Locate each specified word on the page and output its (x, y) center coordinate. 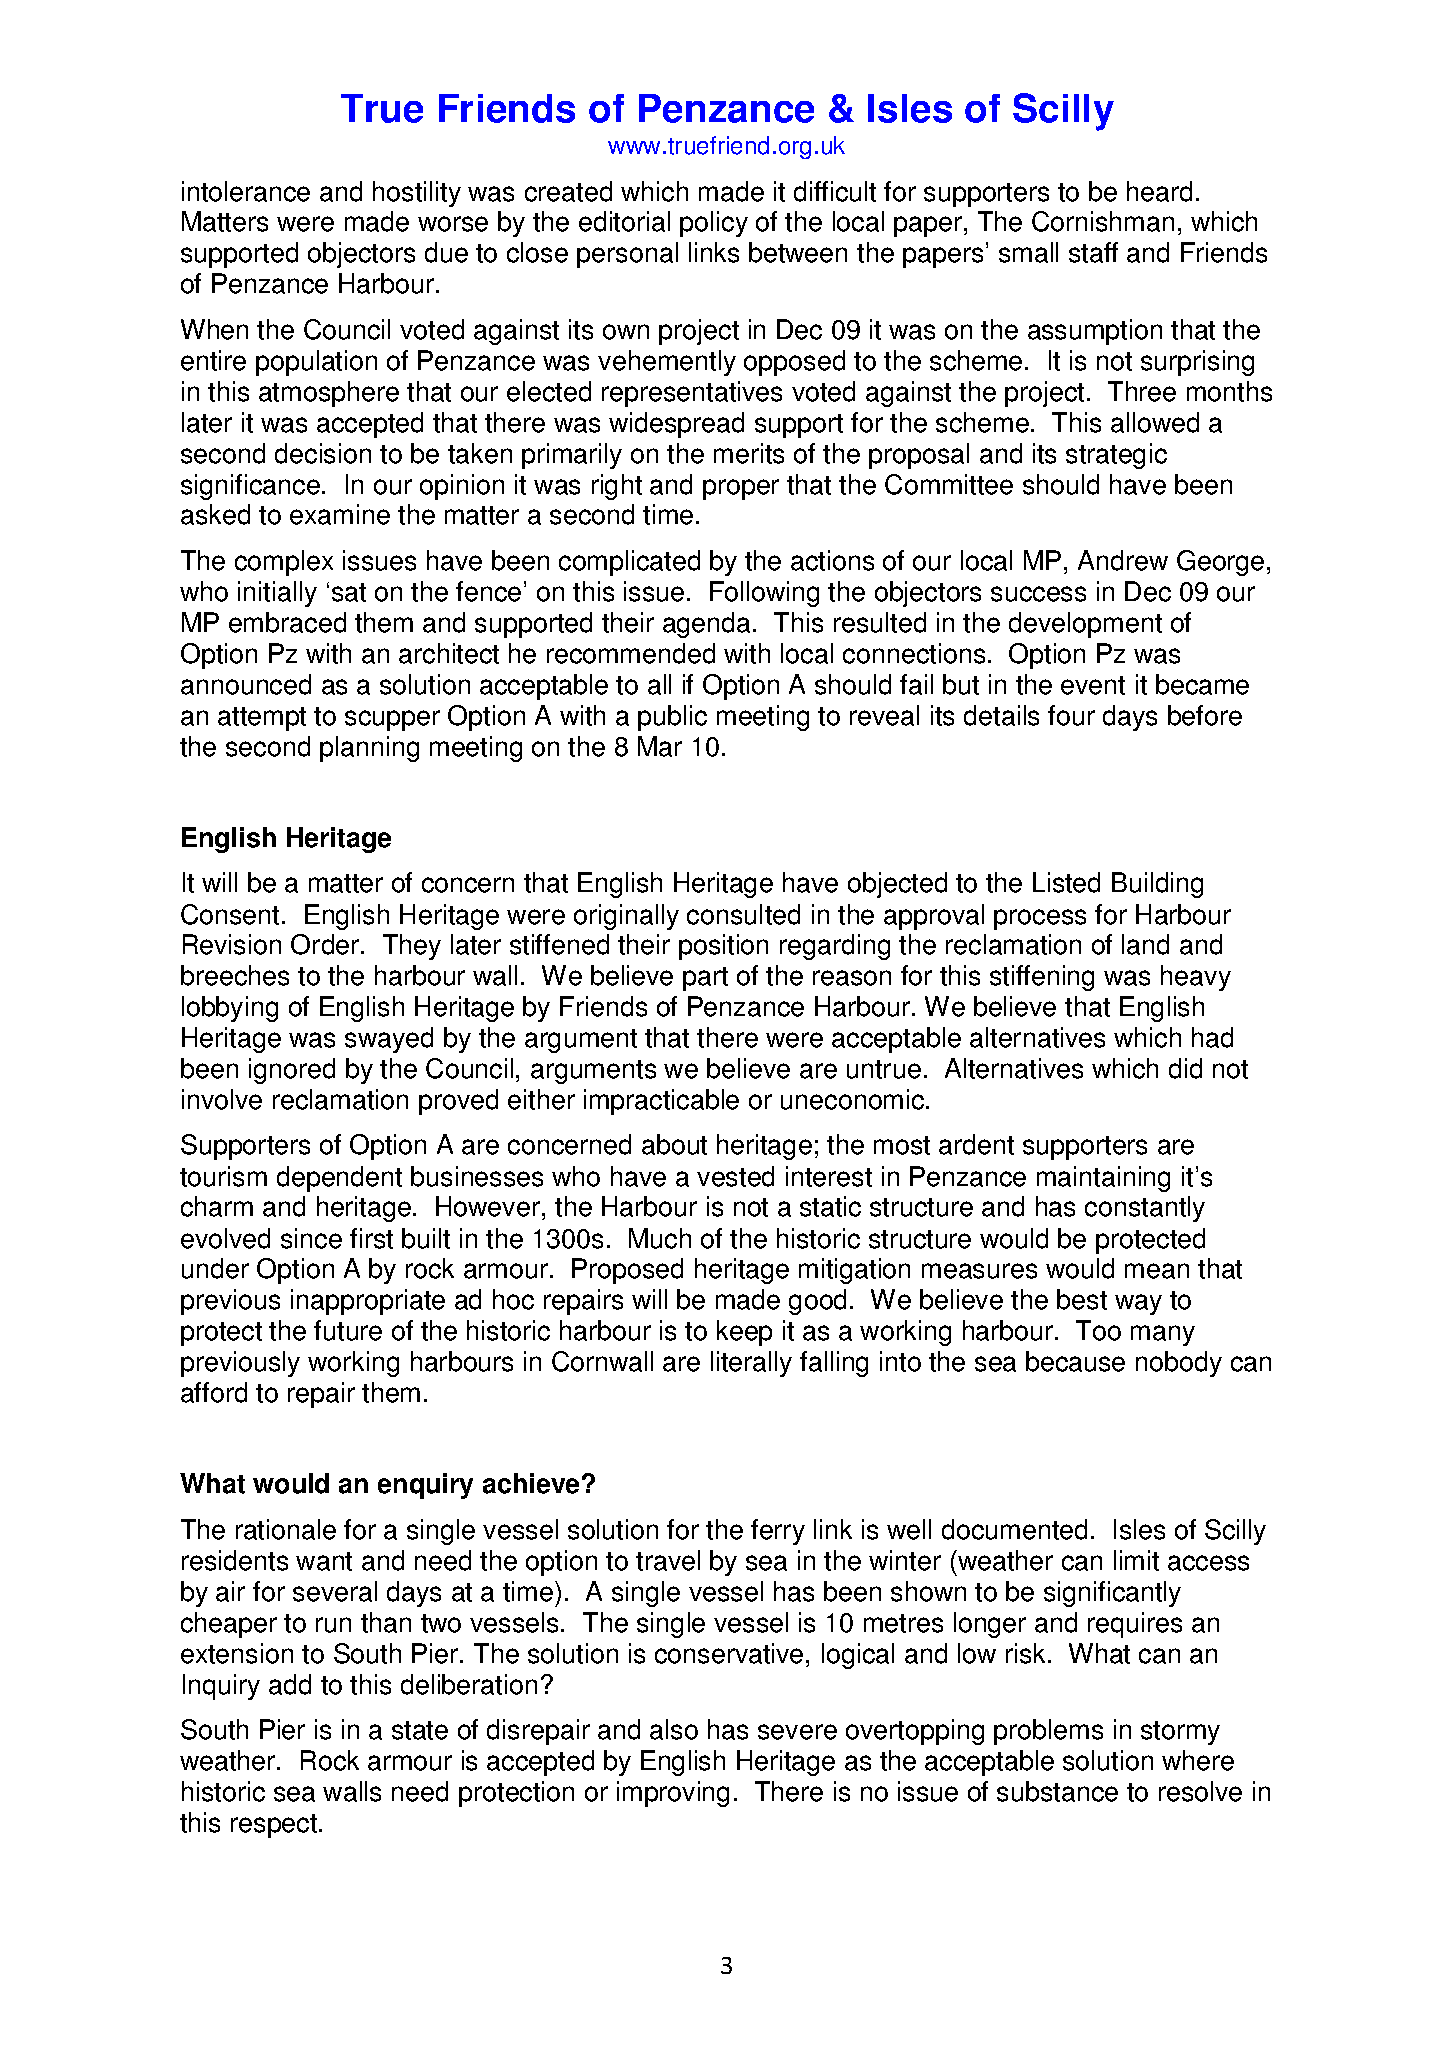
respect (275, 1826)
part (705, 979)
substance (1057, 1791)
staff (1093, 252)
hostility (417, 194)
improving (673, 1794)
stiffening (1042, 978)
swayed (389, 1040)
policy (714, 224)
